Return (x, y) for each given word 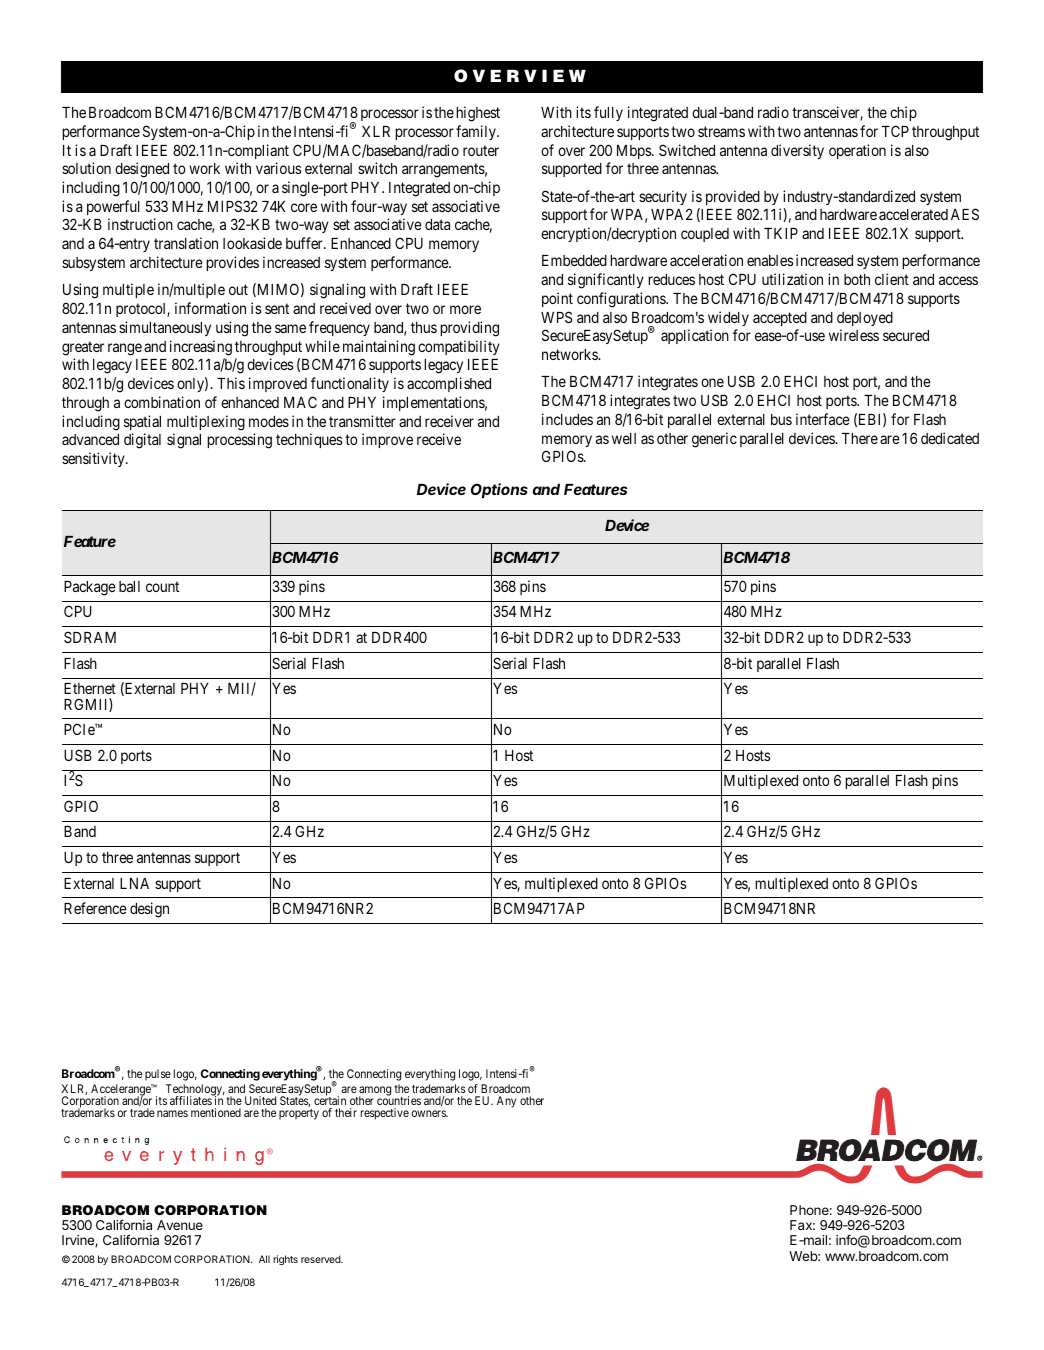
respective (385, 1114)
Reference (95, 908)
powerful (113, 207)
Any (506, 1102)
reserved (321, 1259)
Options (499, 490)
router (481, 150)
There (860, 438)
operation (857, 151)
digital (142, 441)
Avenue (180, 1225)
